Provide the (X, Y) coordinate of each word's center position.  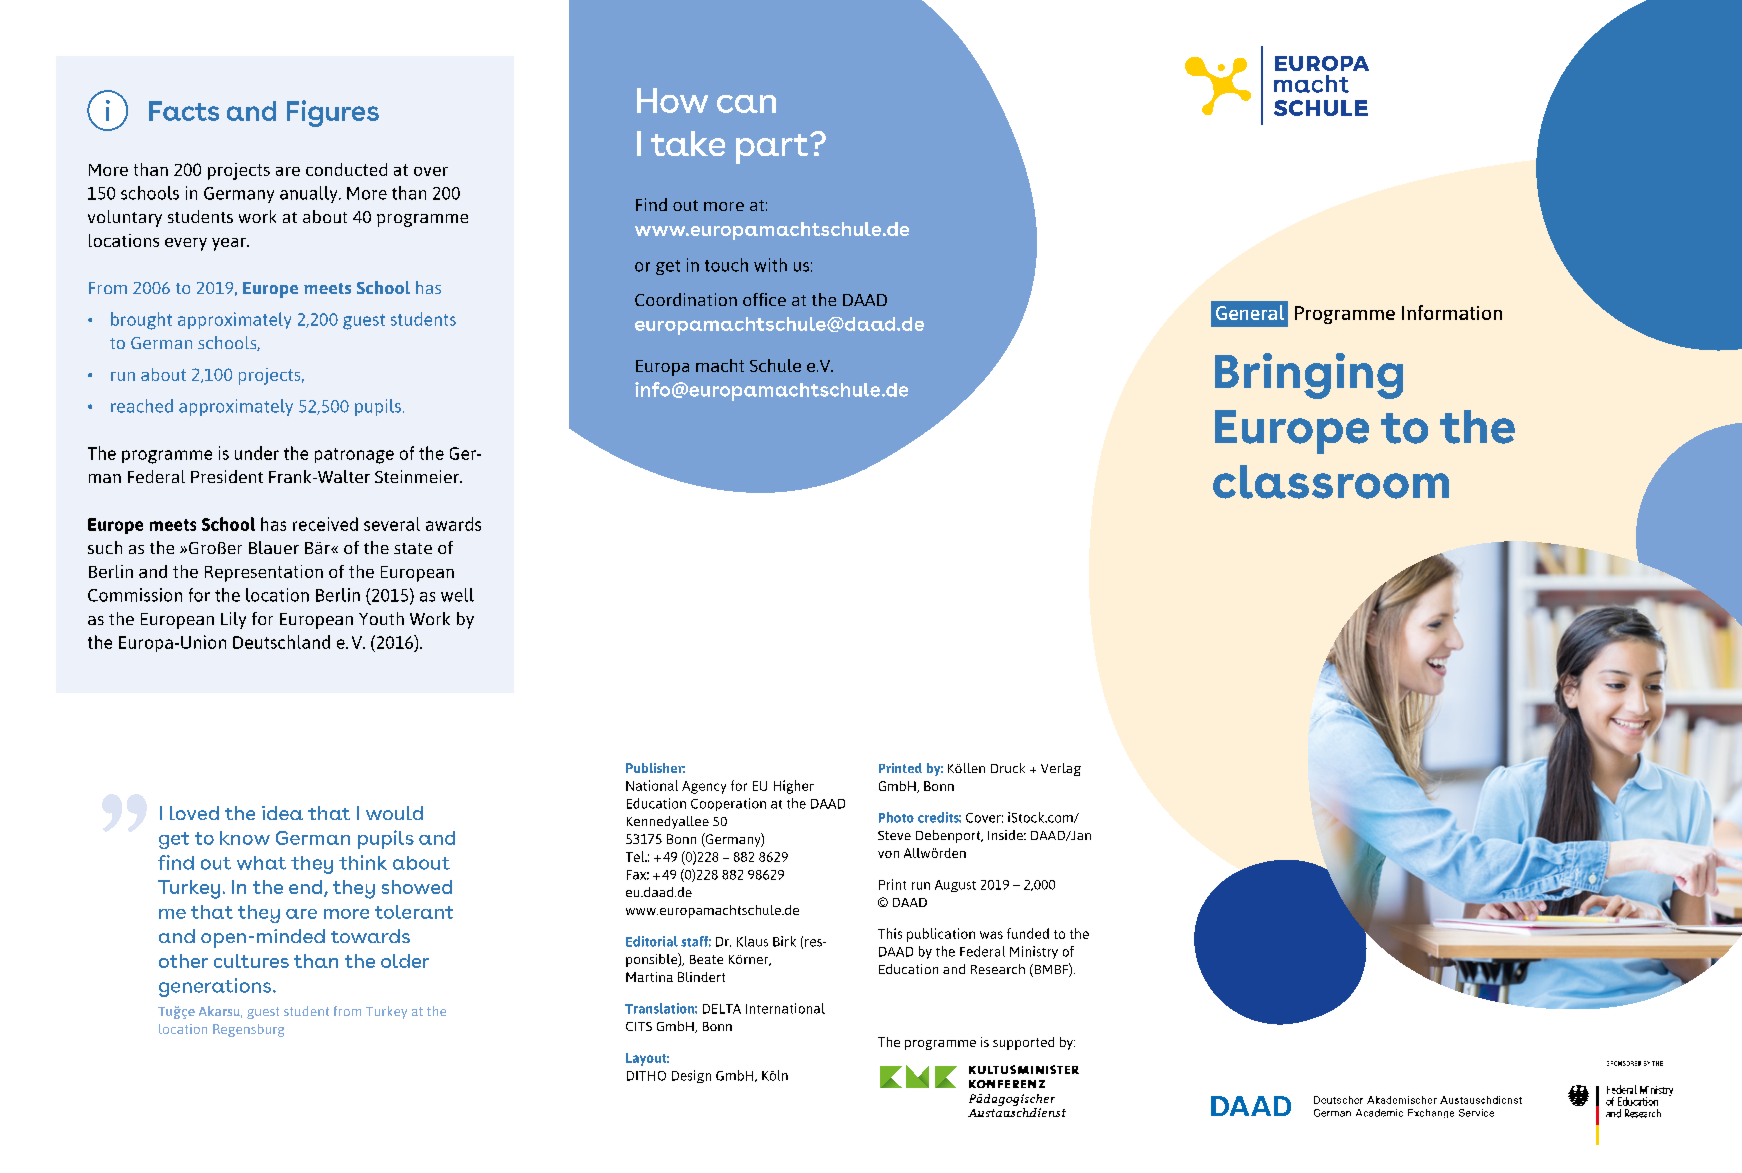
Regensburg (248, 1030)
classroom (1331, 482)
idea (282, 813)
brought (141, 321)
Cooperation (728, 804)
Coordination (686, 299)
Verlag (1061, 769)
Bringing (1309, 376)
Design (691, 1076)
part (773, 149)
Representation (264, 573)
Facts (184, 111)
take (688, 143)
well (457, 595)
